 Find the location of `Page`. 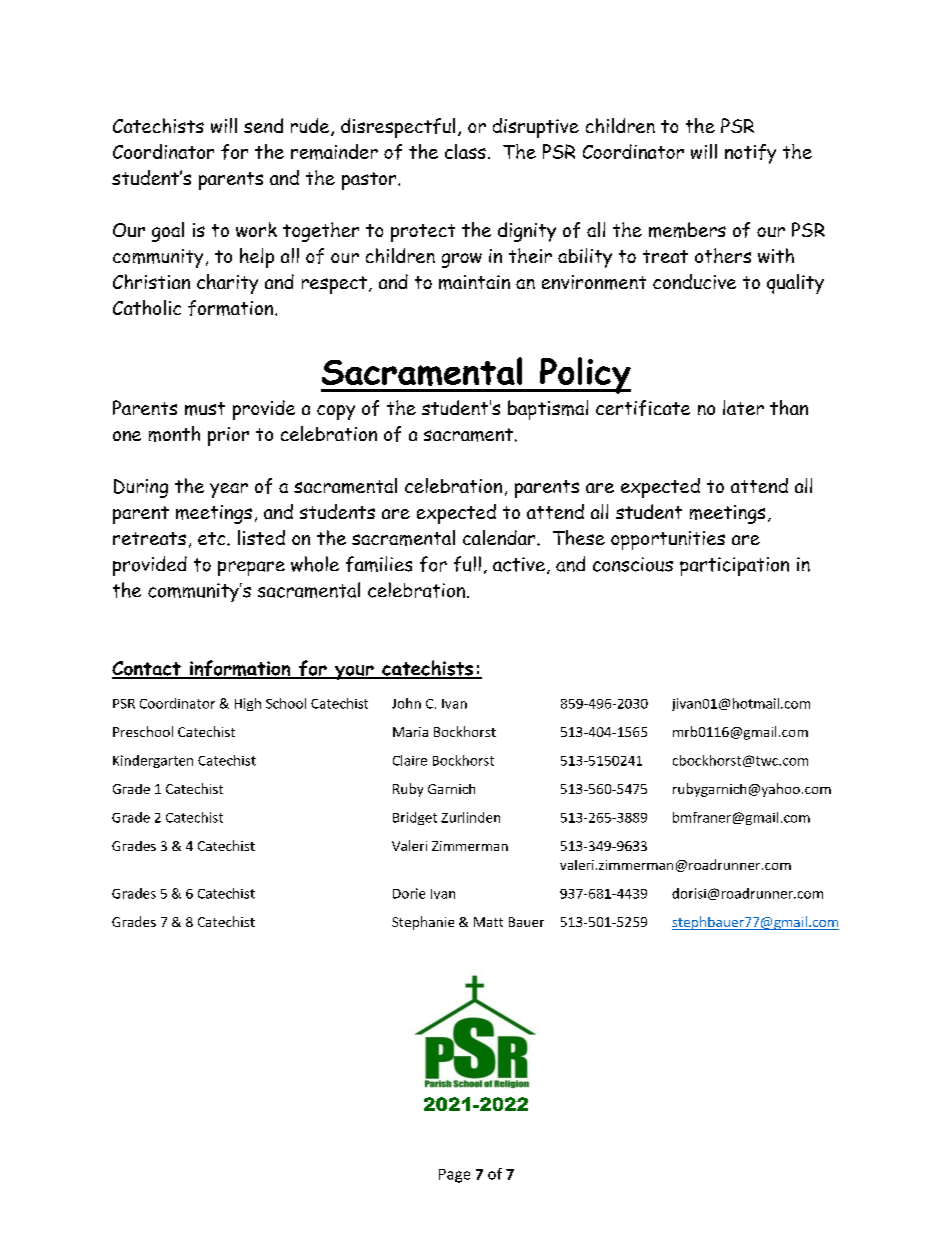

Page is located at coordinates (454, 1176).
